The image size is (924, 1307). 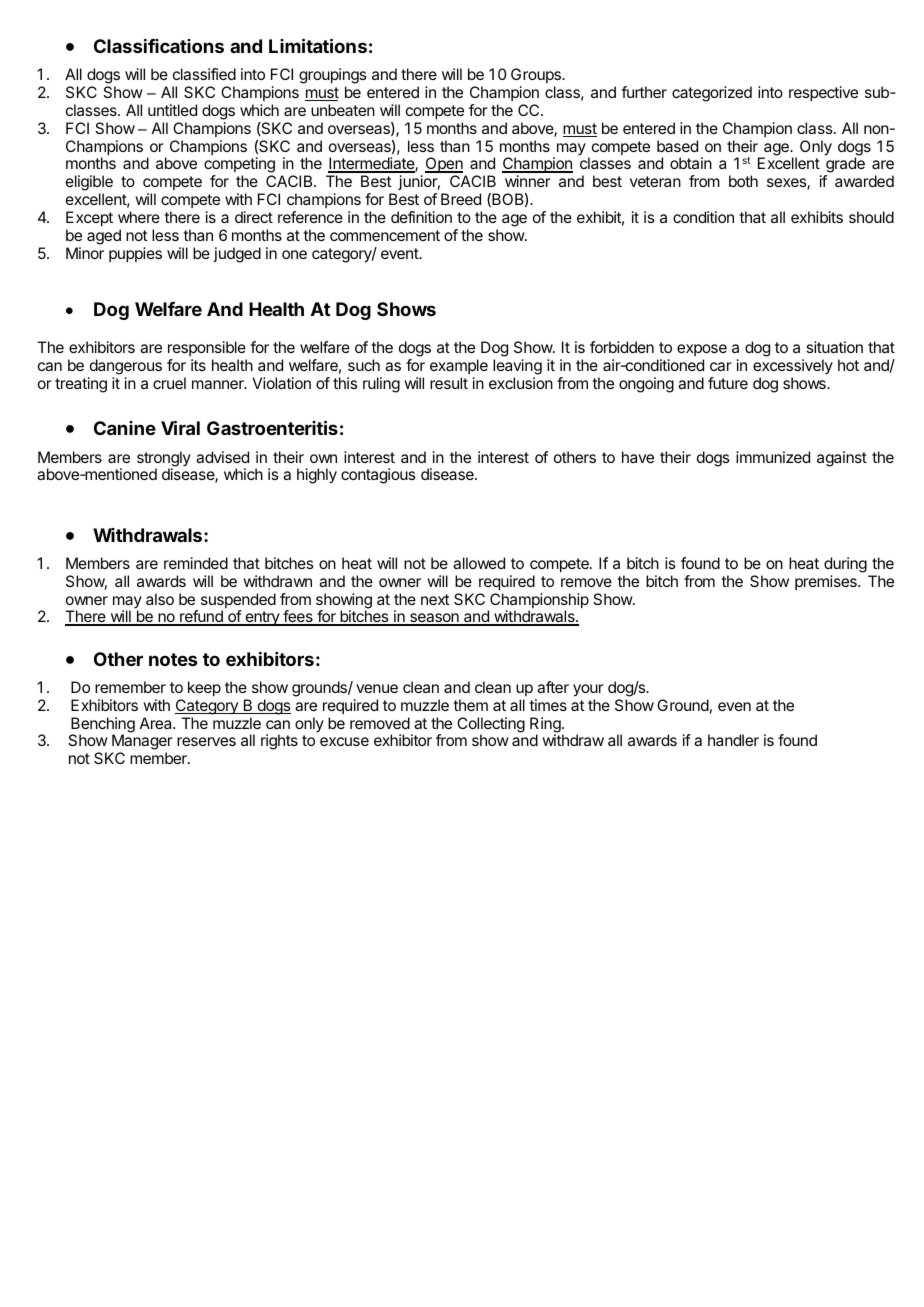 What do you see at coordinates (537, 75) in the screenshot?
I see `Groups` at bounding box center [537, 75].
